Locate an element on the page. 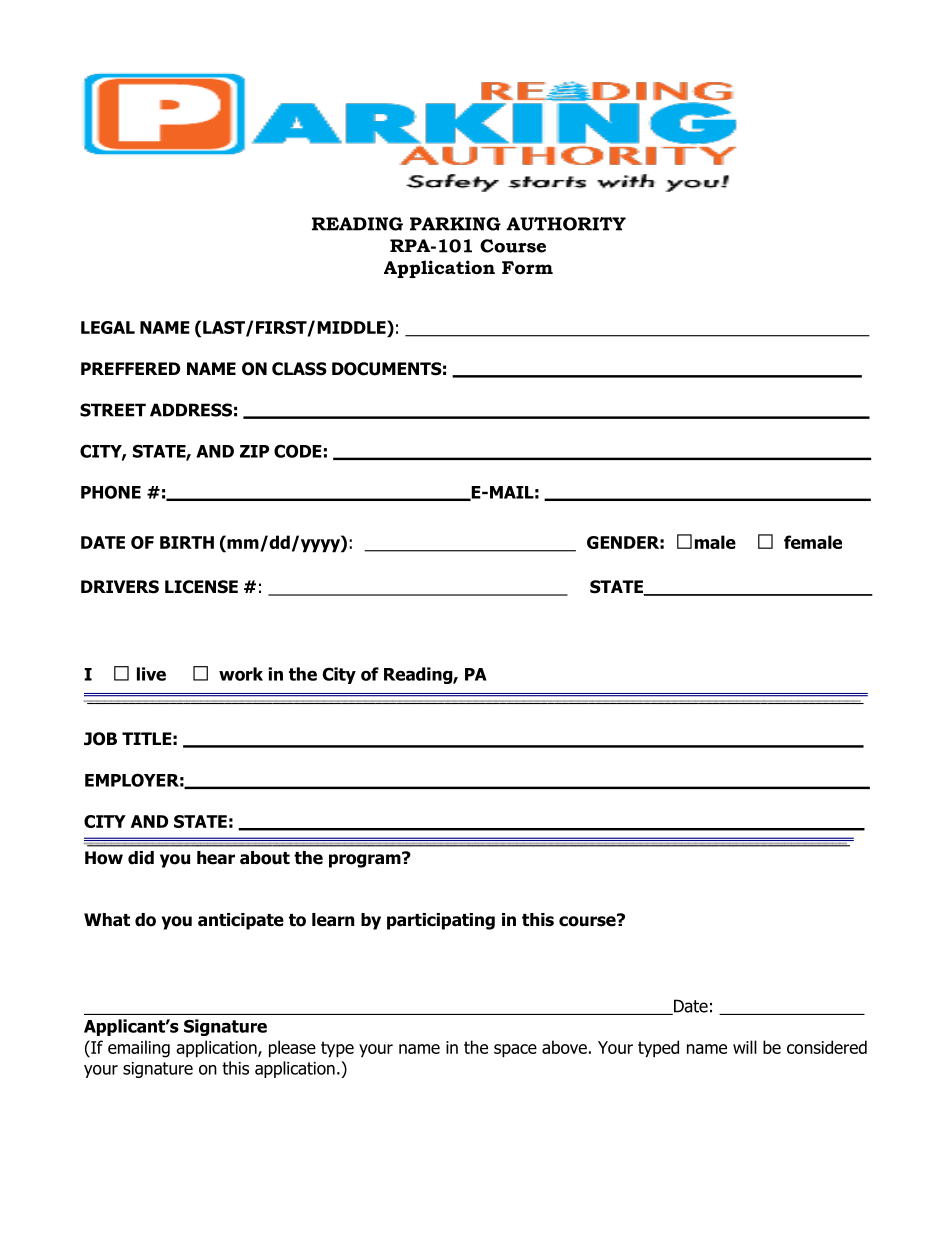 This page has width=952, height=1233. JOB is located at coordinates (100, 739).
